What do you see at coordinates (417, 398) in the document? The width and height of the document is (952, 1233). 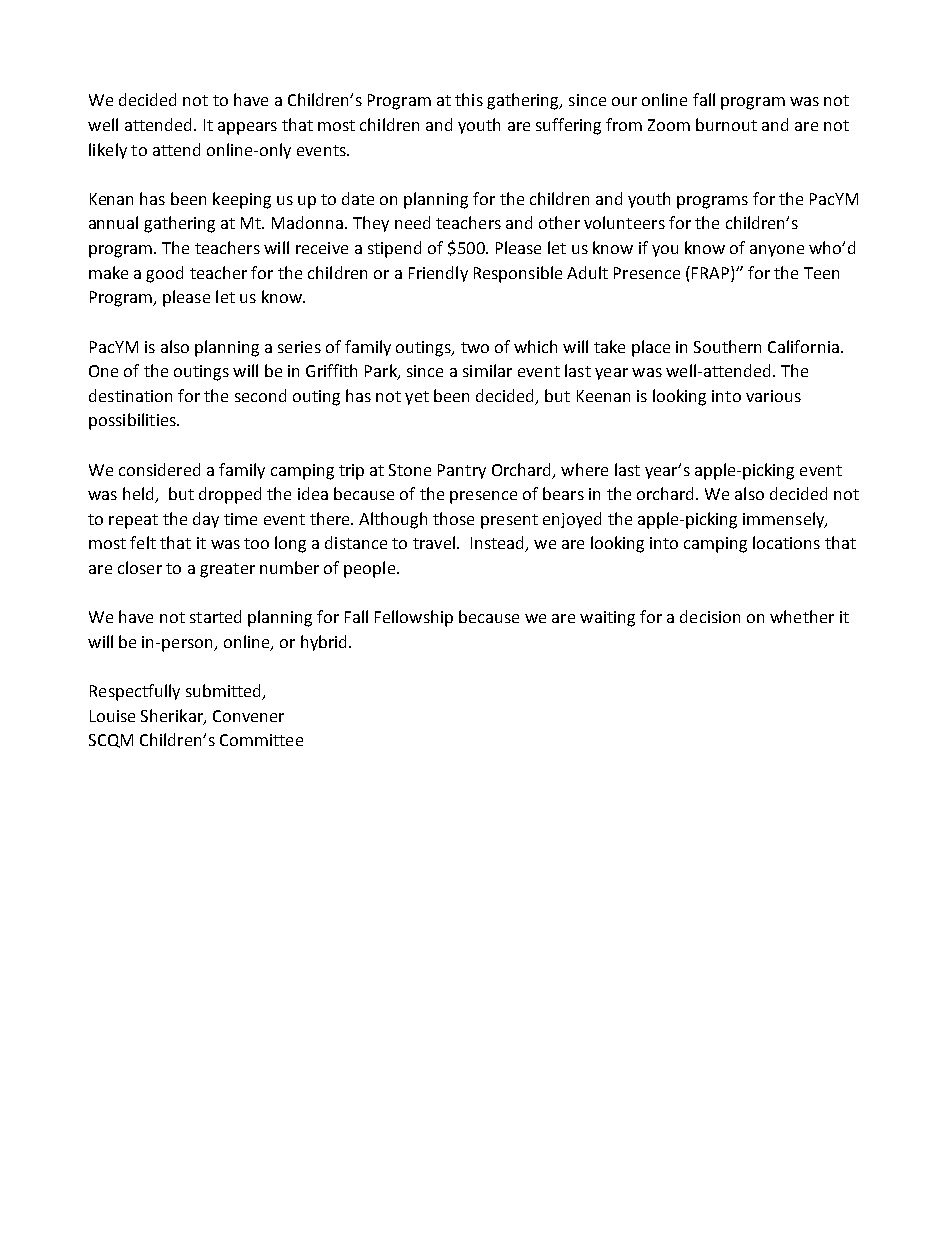 I see `yet` at bounding box center [417, 398].
